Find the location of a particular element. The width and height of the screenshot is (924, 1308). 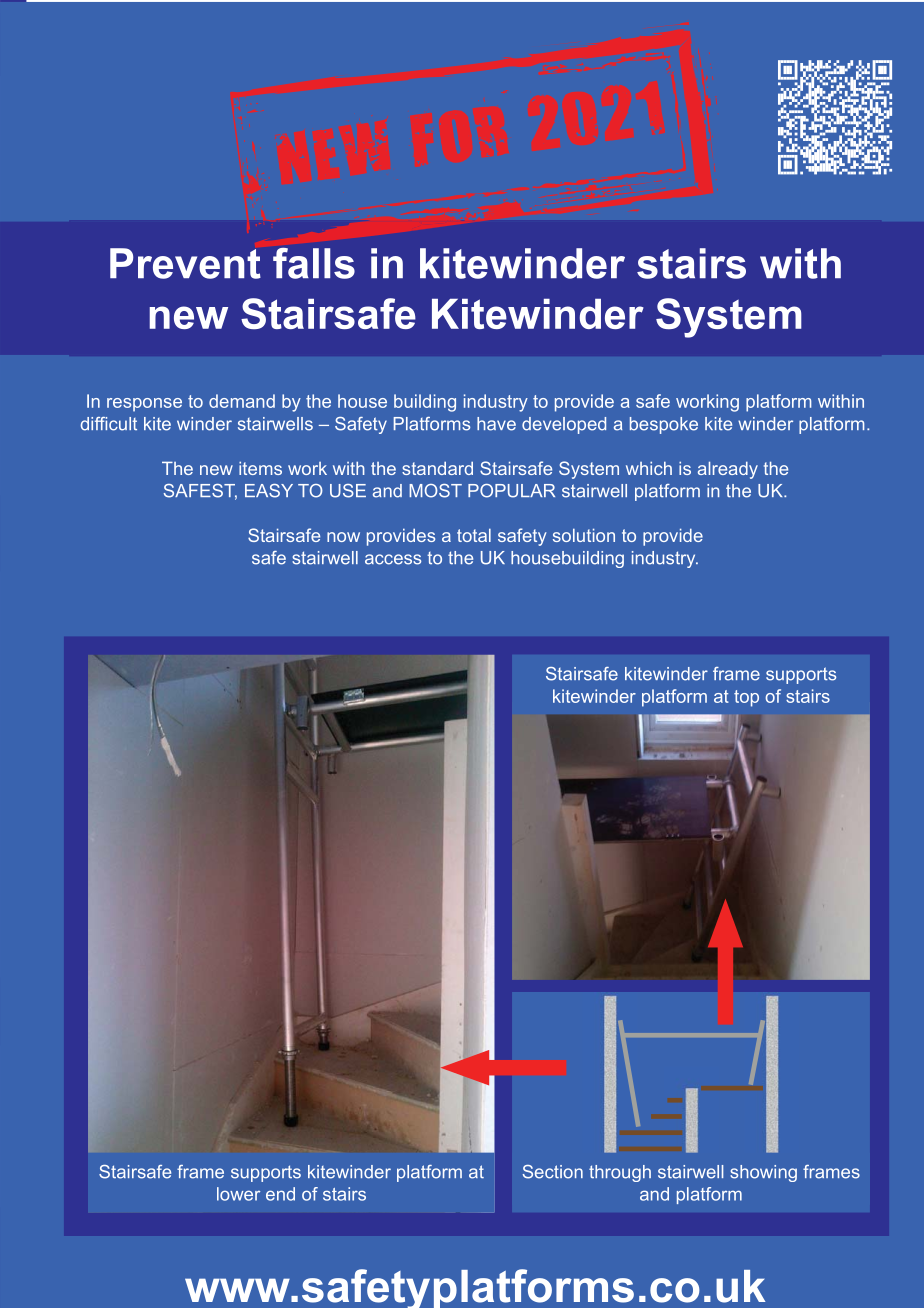

falls is located at coordinates (314, 263).
